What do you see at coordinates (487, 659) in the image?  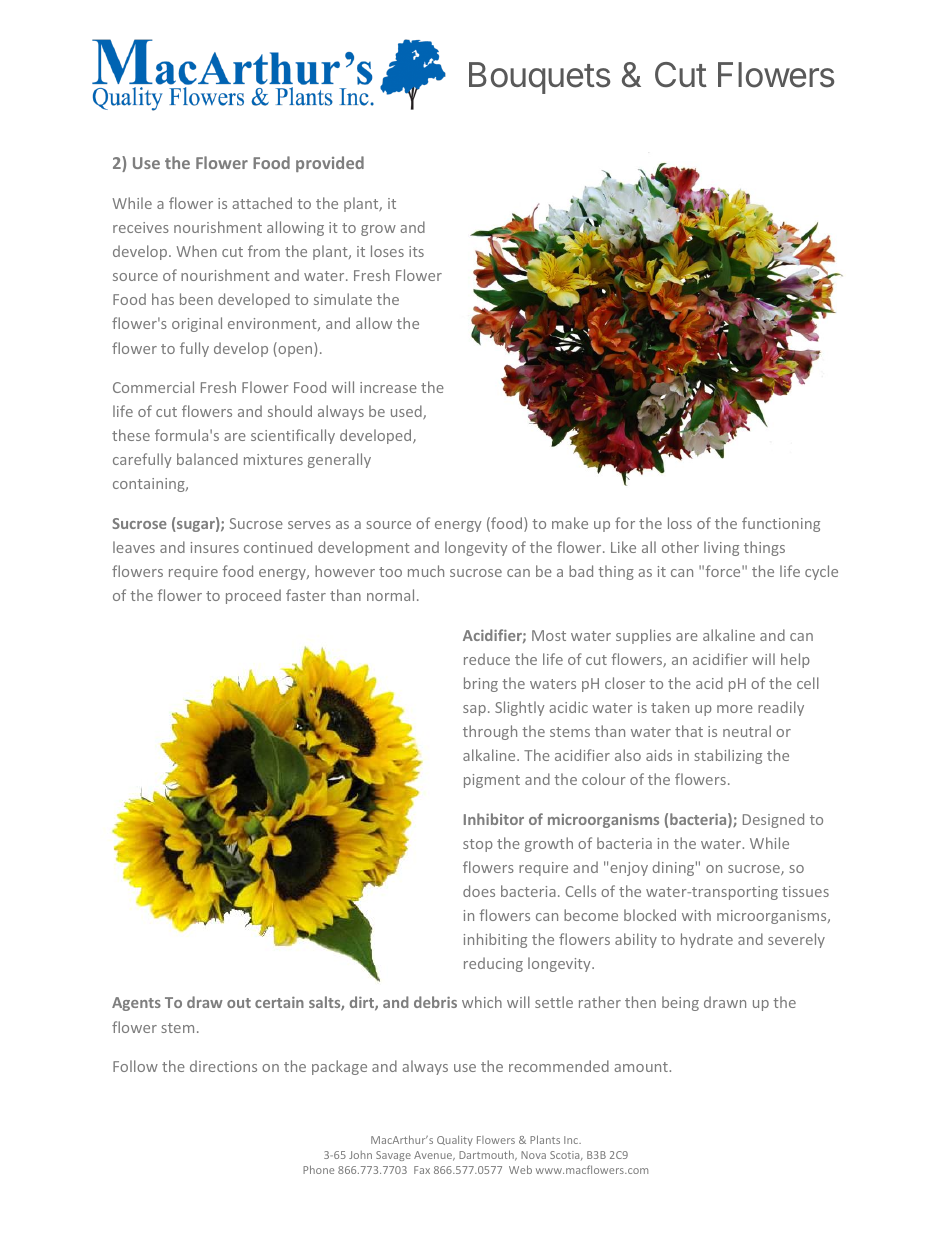 I see `reduce` at bounding box center [487, 659].
